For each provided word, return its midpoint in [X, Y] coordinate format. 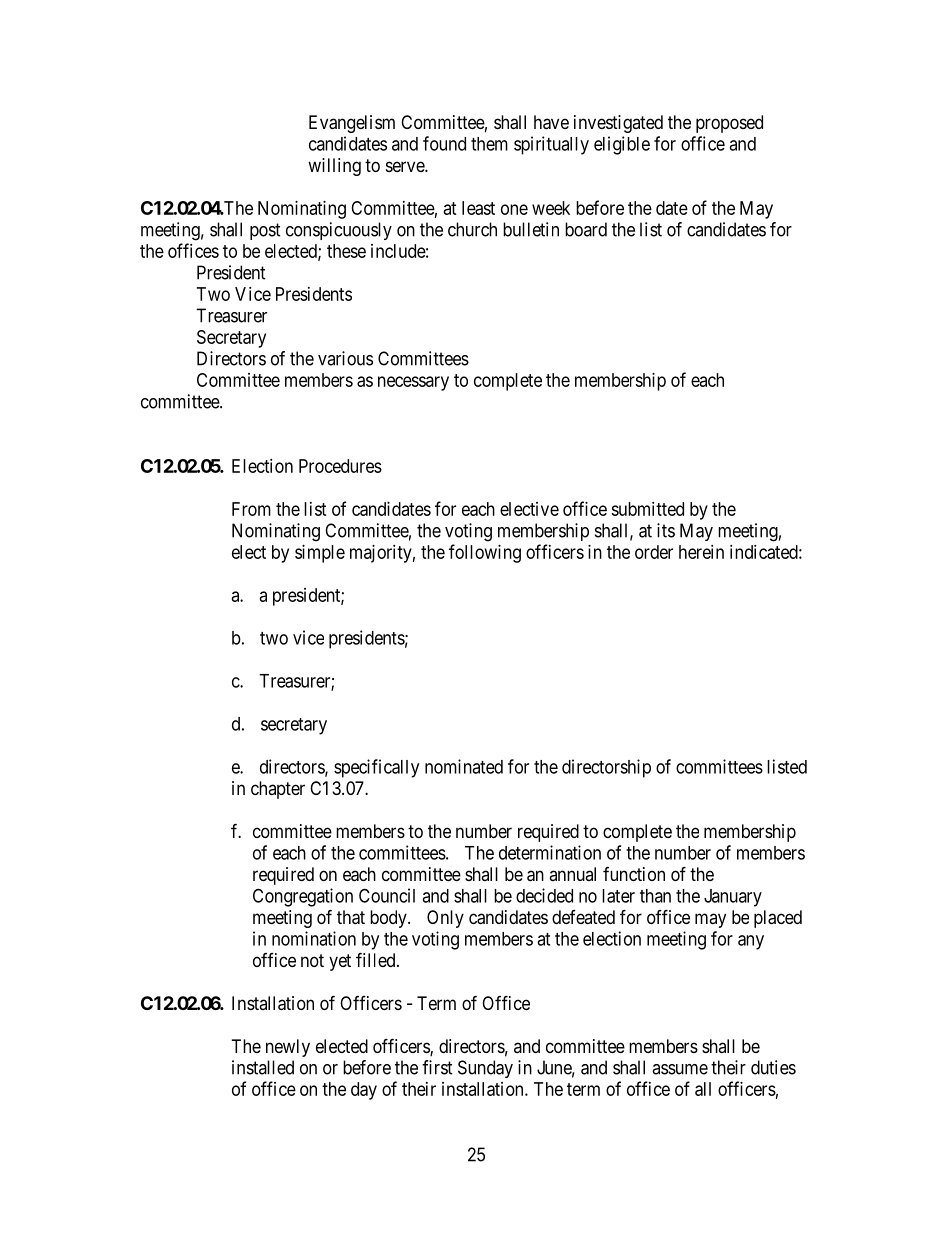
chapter [278, 790]
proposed [729, 124]
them [489, 144]
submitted [647, 509]
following [485, 553]
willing [334, 167]
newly [288, 1048]
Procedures [340, 466]
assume [680, 1069]
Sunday [485, 1069]
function [634, 874]
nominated [464, 766]
